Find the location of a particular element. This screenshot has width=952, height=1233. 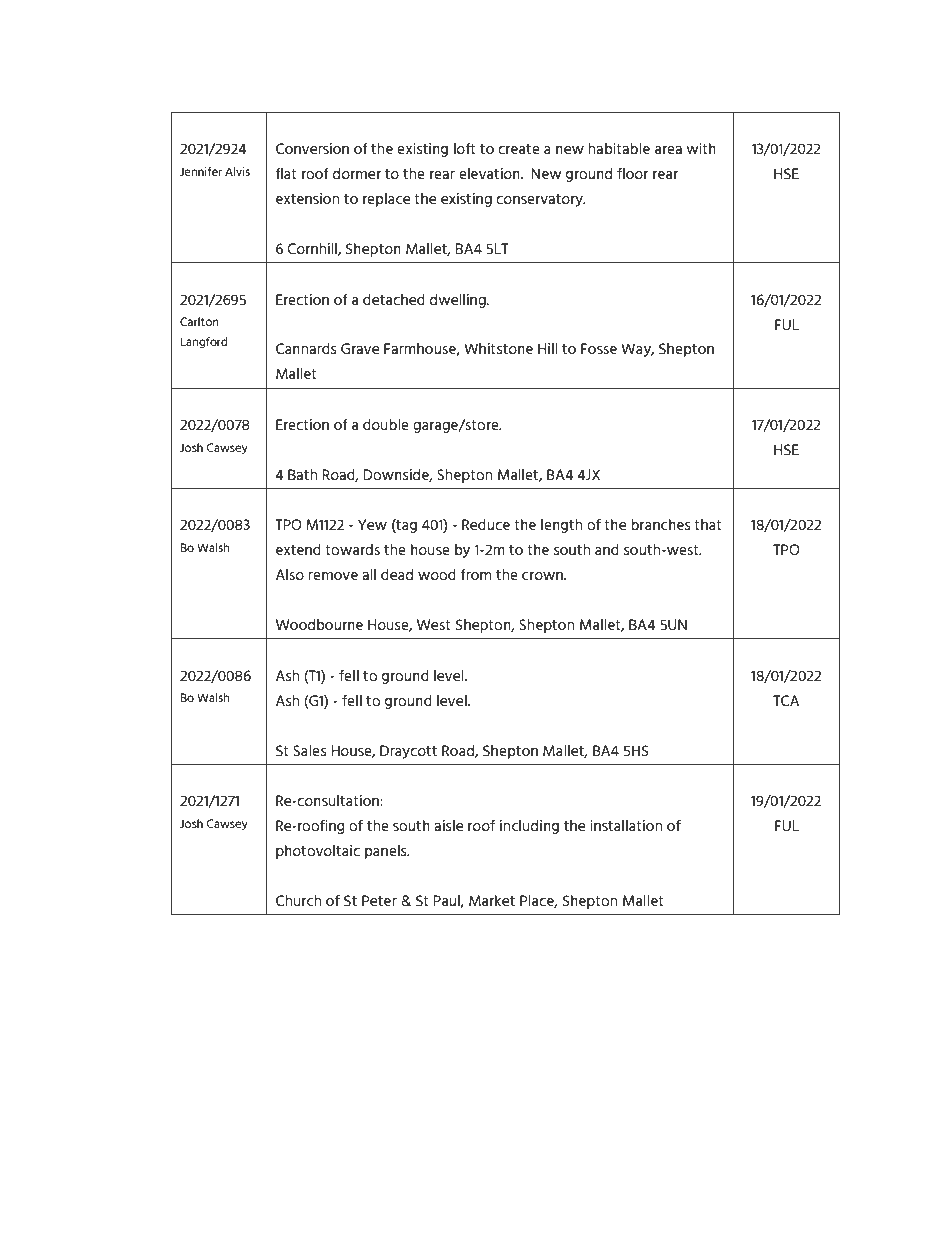

with is located at coordinates (701, 148).
